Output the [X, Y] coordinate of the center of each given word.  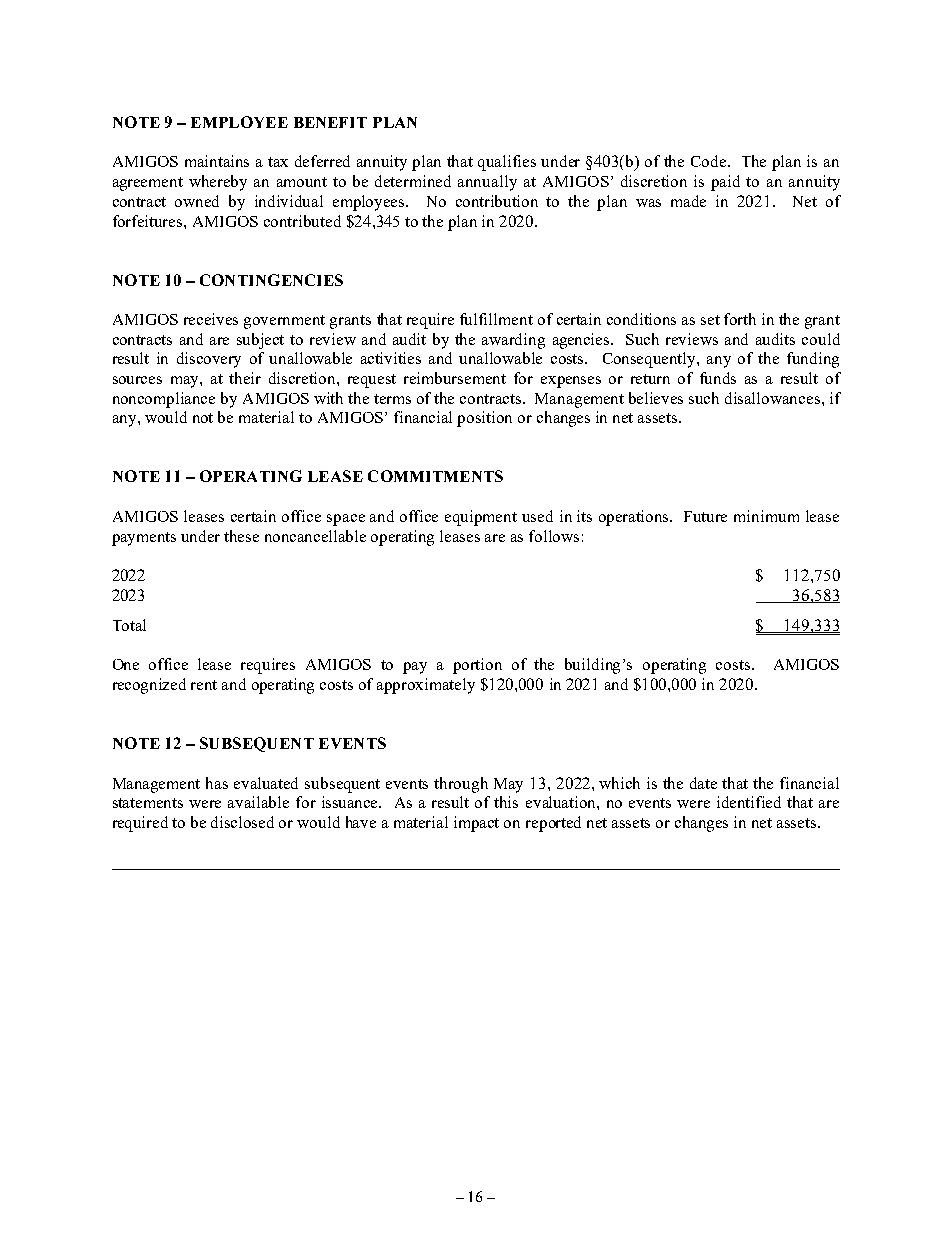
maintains [217, 161]
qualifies [507, 163]
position [484, 419]
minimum [766, 516]
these [241, 536]
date [703, 783]
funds [718, 378]
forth [740, 319]
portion [477, 666]
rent [204, 685]
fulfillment [496, 319]
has [217, 783]
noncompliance [164, 400]
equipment [481, 518]
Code [710, 161]
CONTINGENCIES [271, 280]
